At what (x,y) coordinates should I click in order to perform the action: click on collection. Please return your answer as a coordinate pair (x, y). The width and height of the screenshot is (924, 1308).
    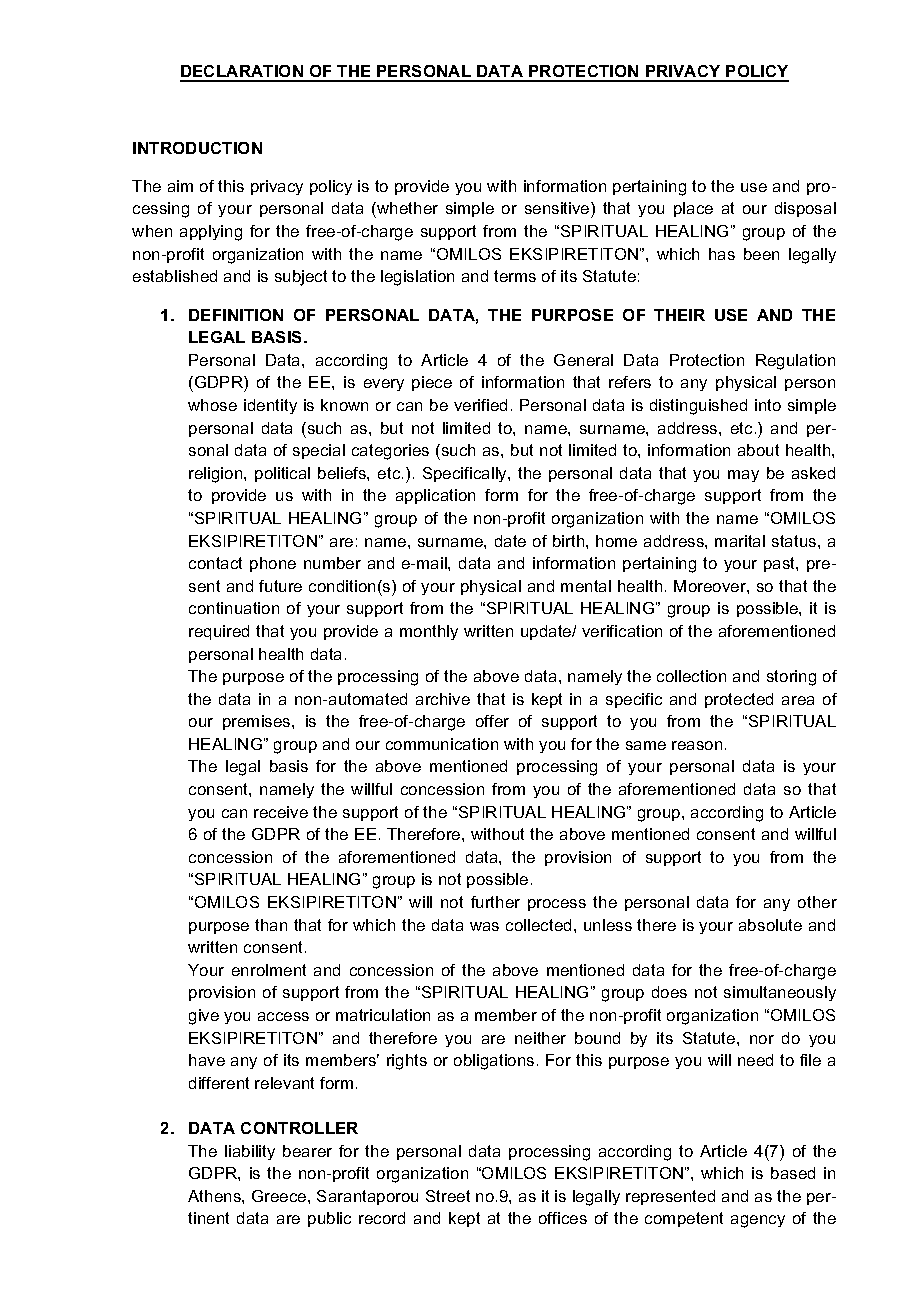
    Looking at the image, I should click on (691, 676).
